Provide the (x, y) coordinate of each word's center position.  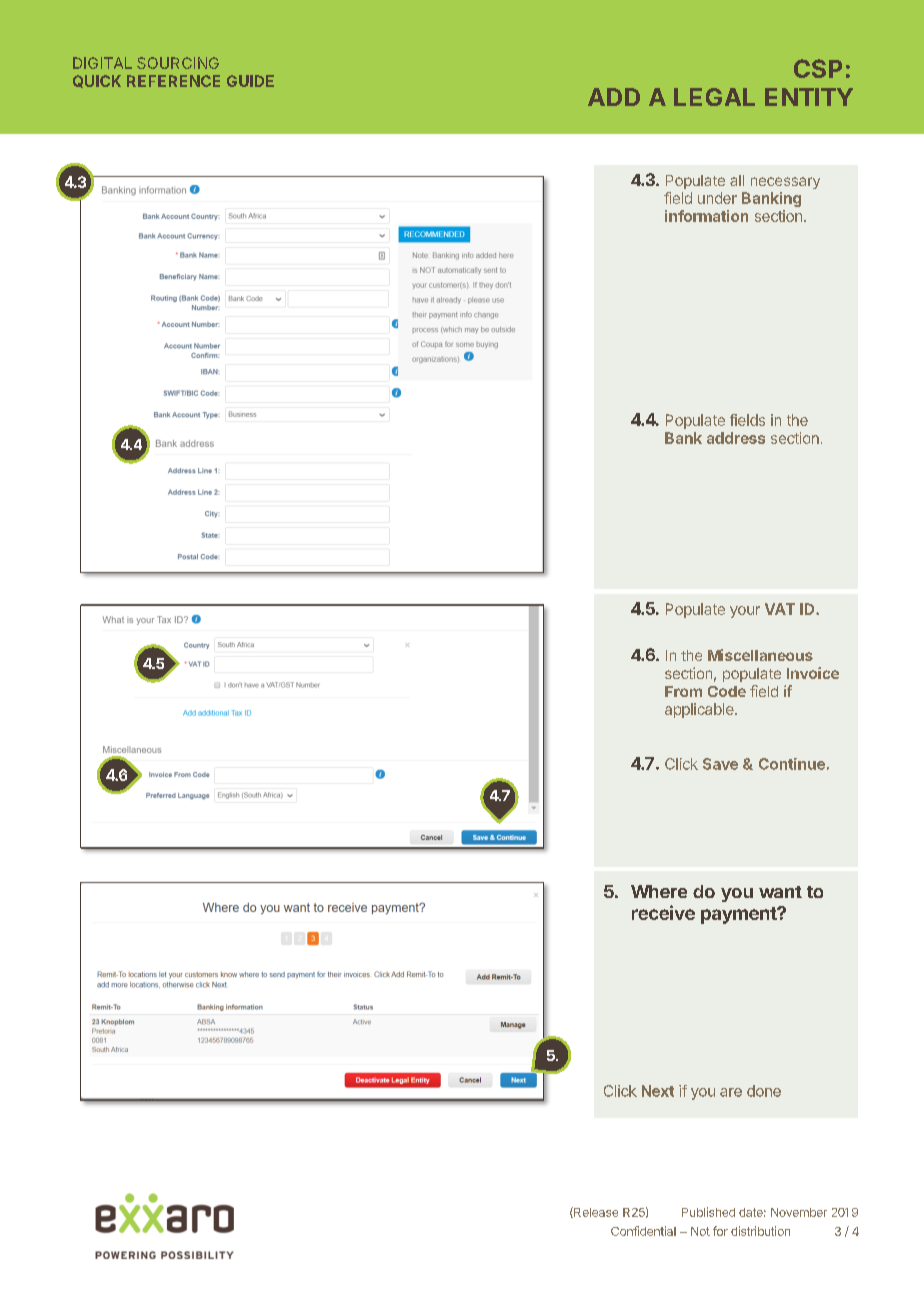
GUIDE (250, 81)
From (683, 691)
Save (720, 764)
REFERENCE (173, 81)
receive (663, 912)
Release (595, 1212)
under (717, 198)
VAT (780, 609)
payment (740, 915)
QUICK (97, 81)
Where (659, 891)
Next (658, 1091)
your (745, 612)
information (706, 216)
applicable (700, 710)
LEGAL (714, 97)
